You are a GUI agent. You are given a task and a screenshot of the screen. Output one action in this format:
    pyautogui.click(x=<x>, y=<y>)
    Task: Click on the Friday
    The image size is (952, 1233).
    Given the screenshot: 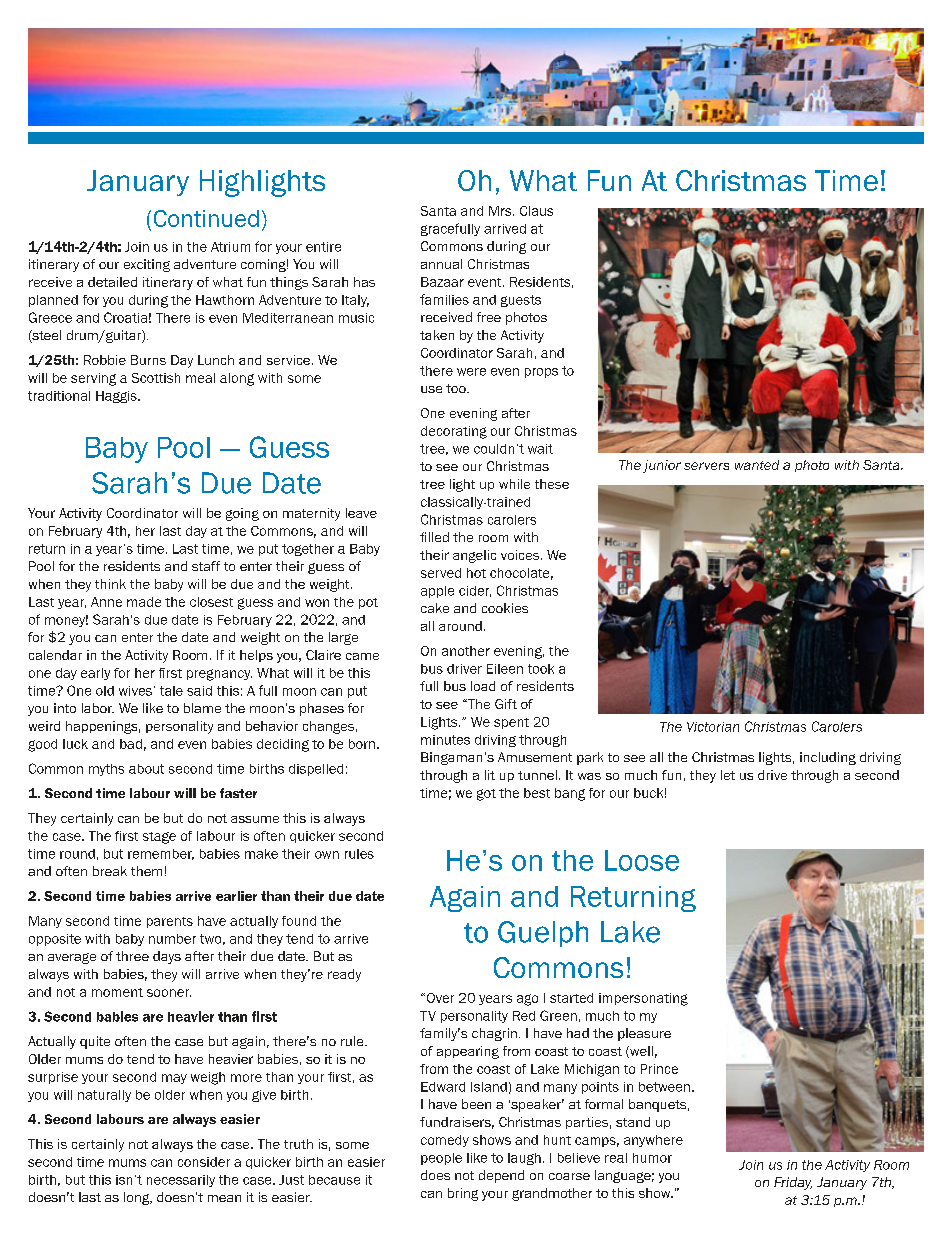 What is the action you would take?
    pyautogui.click(x=793, y=1183)
